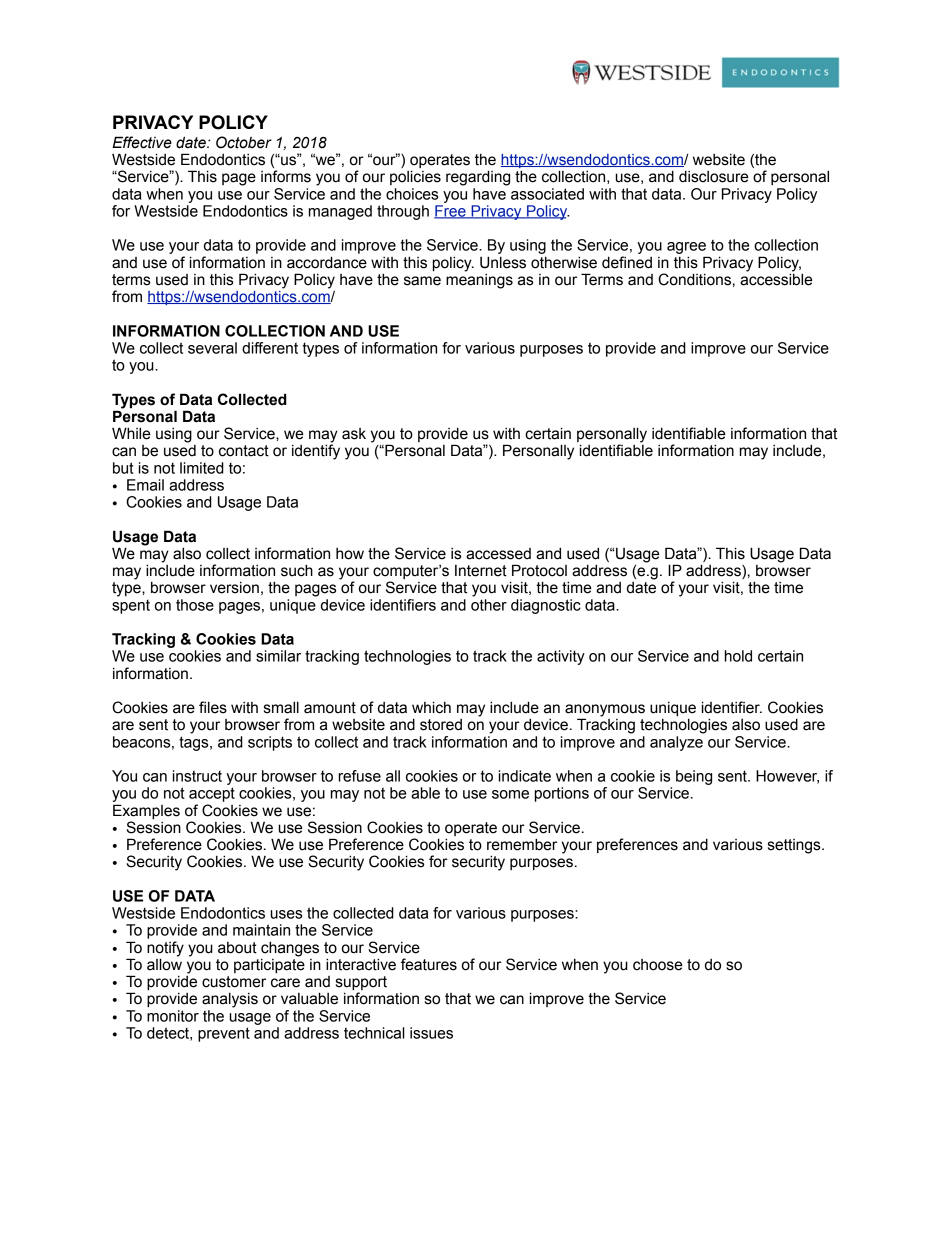  Describe the element at coordinates (657, 965) in the document. I see `choose` at that location.
